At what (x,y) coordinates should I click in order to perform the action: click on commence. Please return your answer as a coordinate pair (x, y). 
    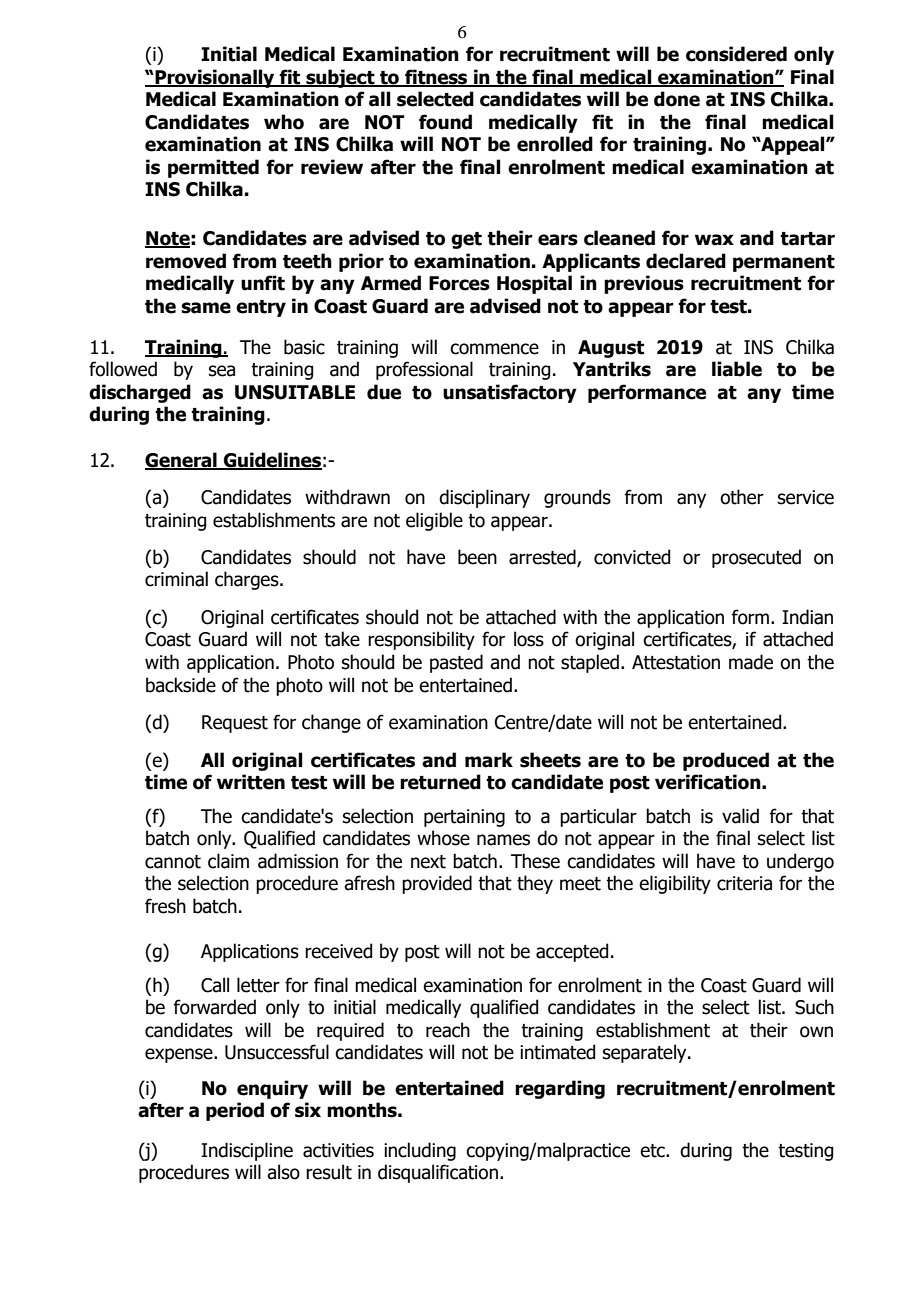
    Looking at the image, I should click on (494, 349).
